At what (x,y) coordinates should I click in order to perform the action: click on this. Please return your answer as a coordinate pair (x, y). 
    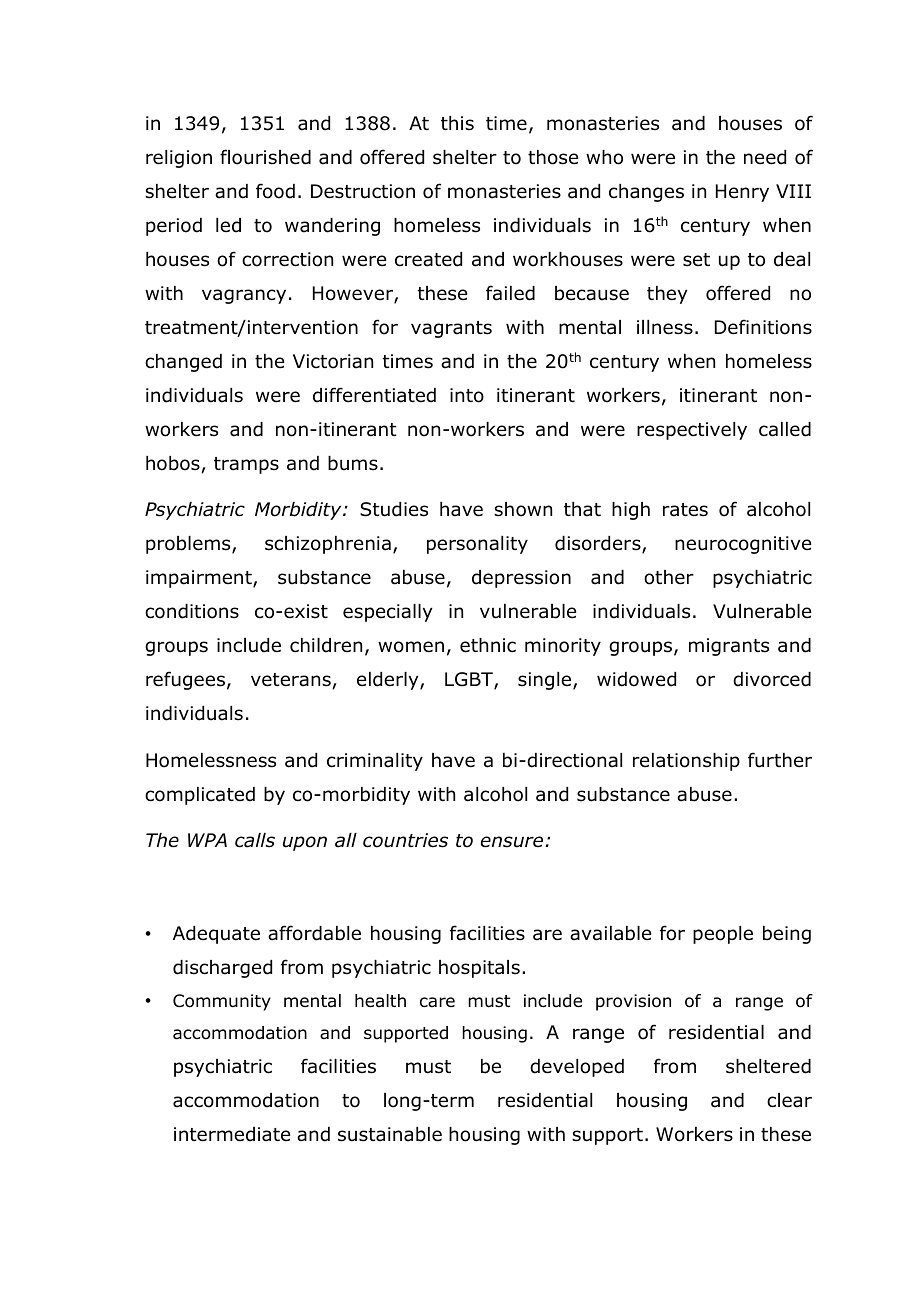
    Looking at the image, I should click on (457, 123).
